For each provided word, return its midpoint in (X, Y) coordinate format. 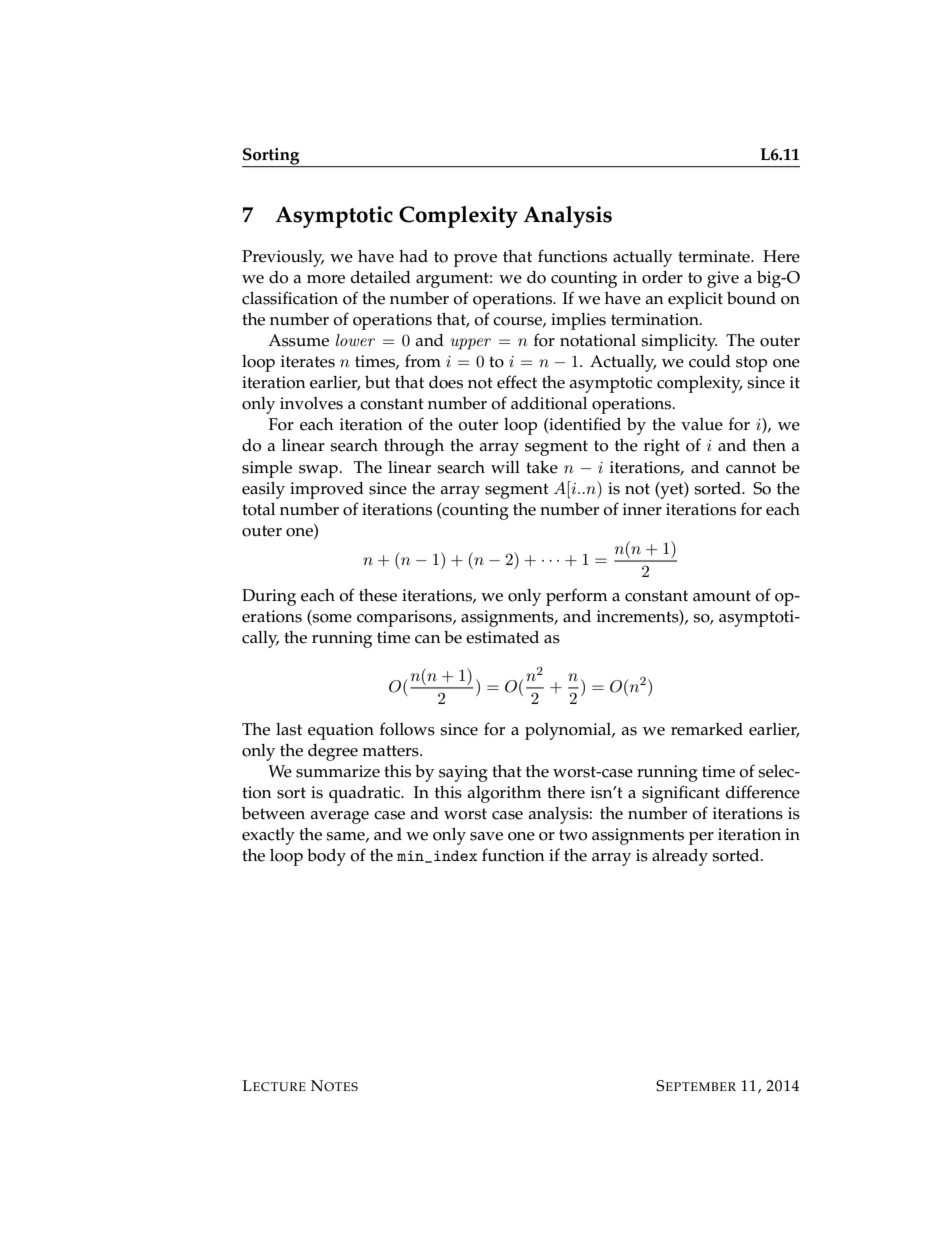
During (269, 597)
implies (578, 321)
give (723, 279)
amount (722, 596)
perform (577, 597)
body (326, 857)
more (326, 279)
